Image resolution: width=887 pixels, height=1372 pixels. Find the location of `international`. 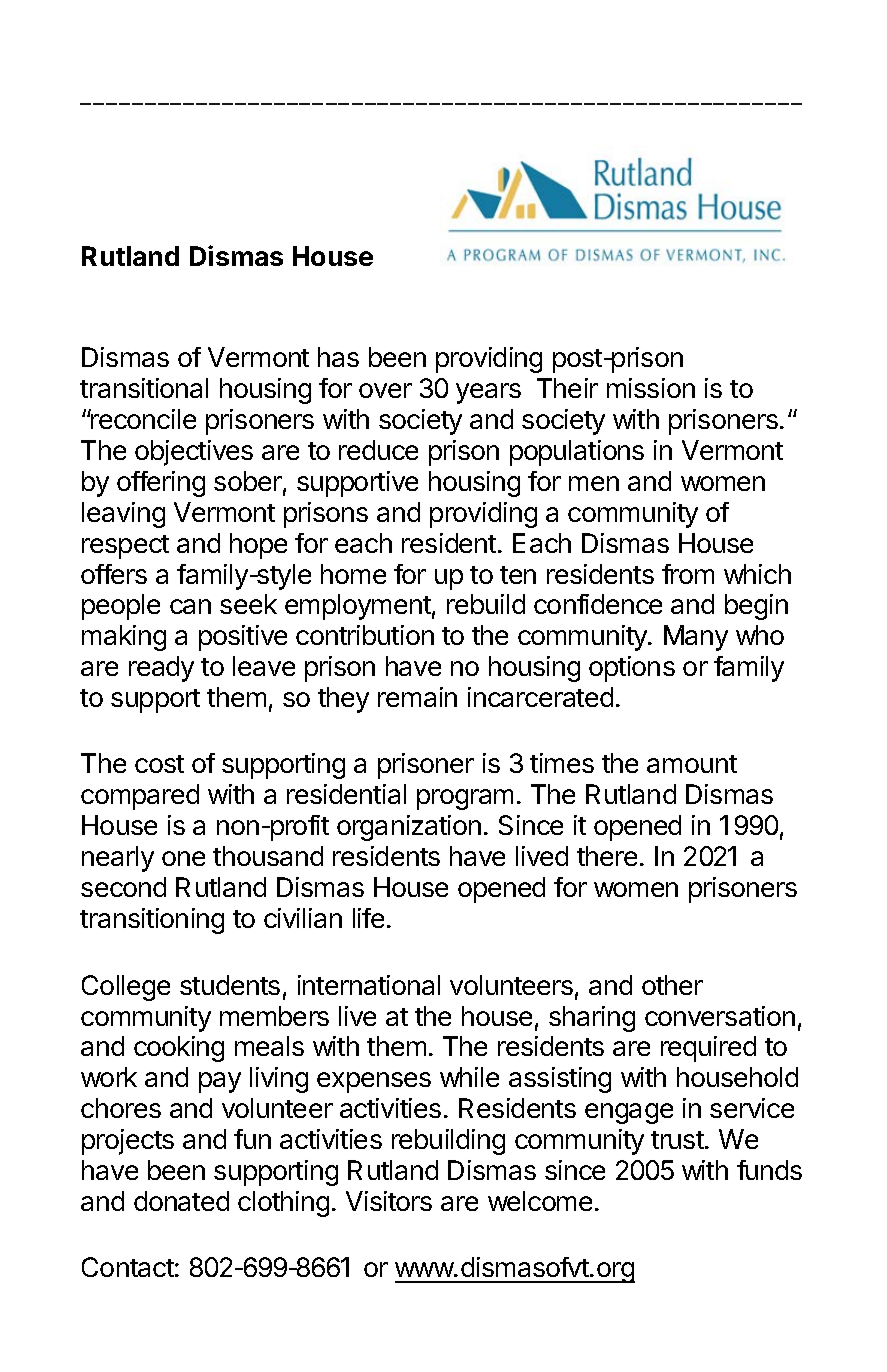

international is located at coordinates (369, 985).
